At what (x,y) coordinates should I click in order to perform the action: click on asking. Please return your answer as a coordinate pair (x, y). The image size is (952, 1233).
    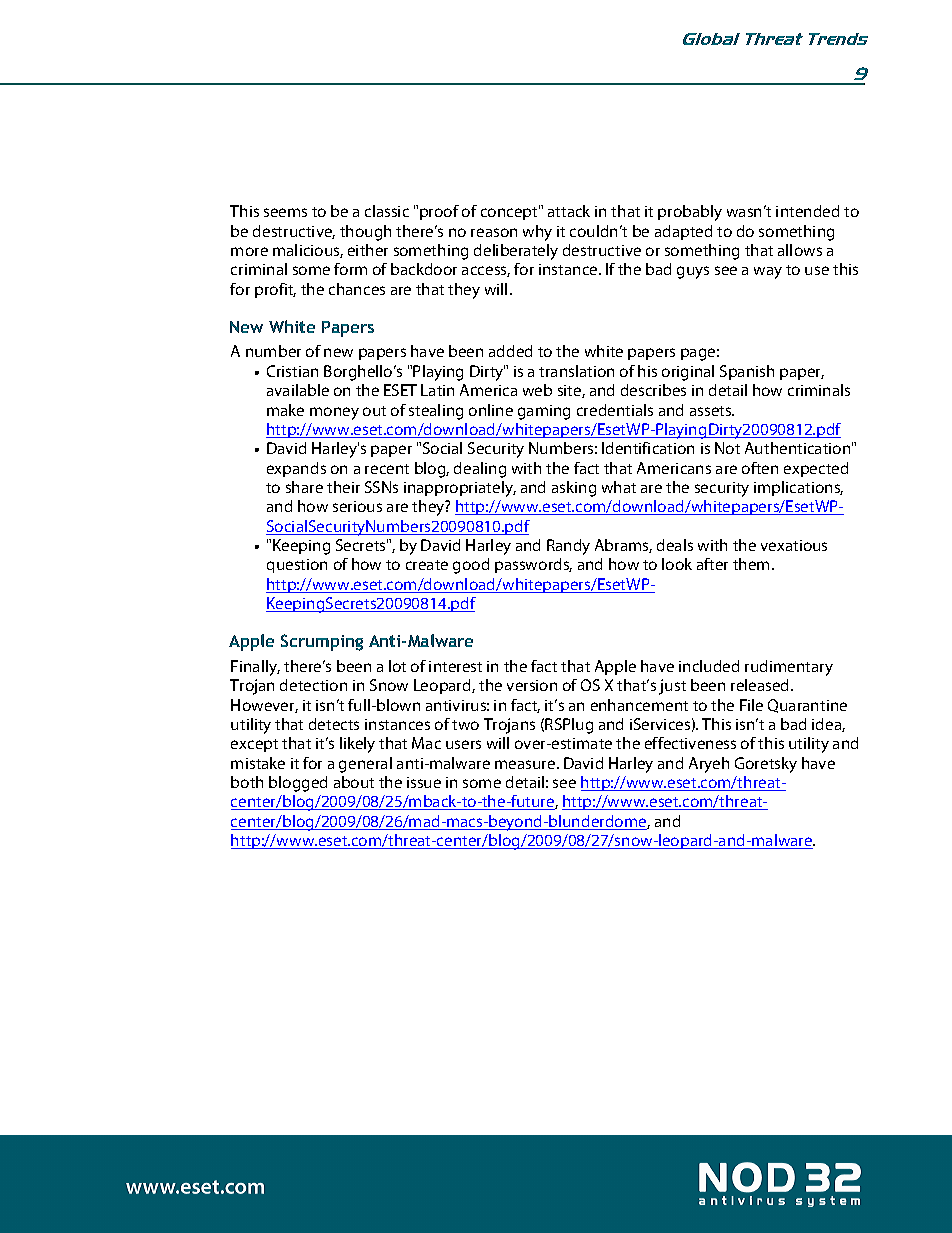
    Looking at the image, I should click on (574, 489).
